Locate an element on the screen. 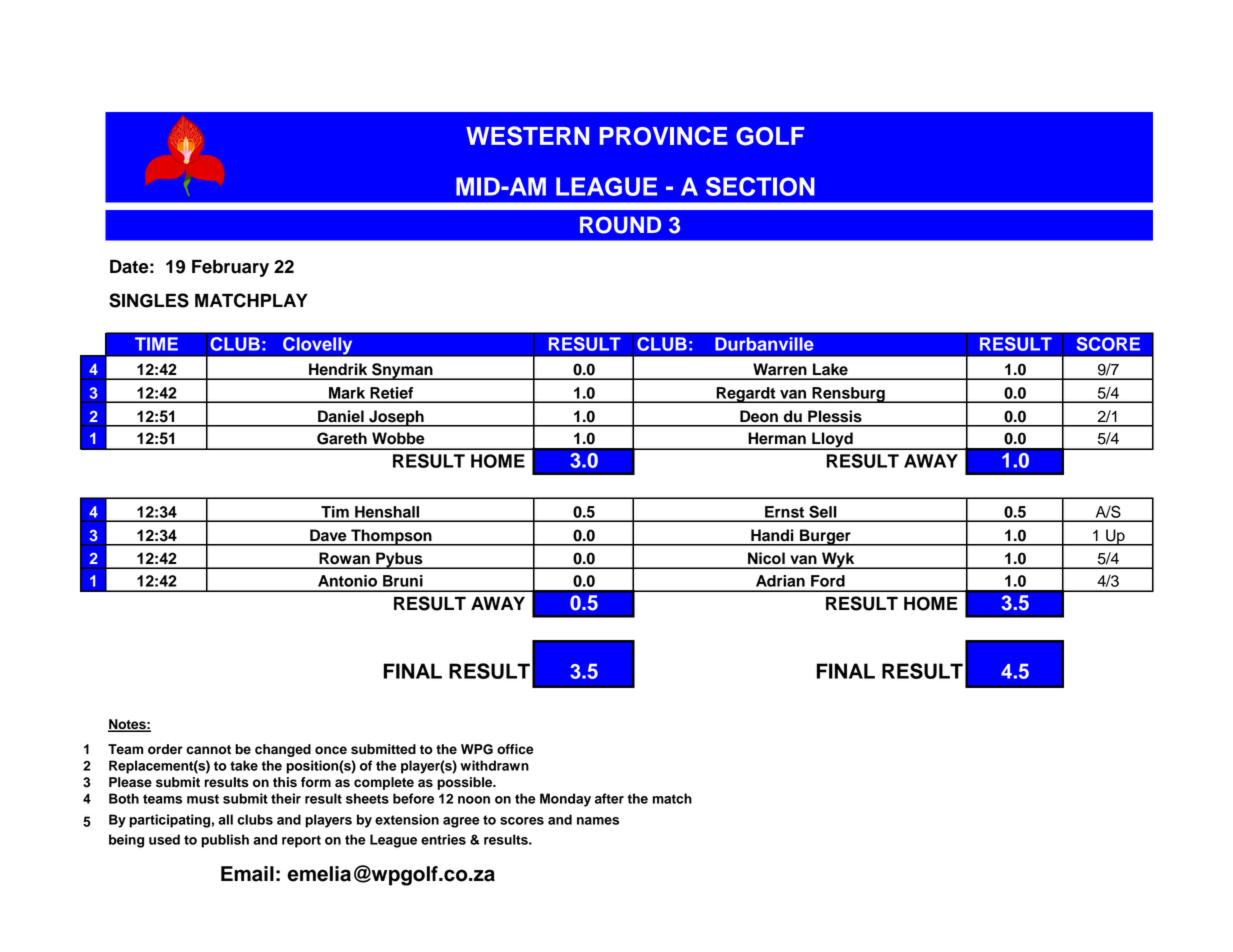 Image resolution: width=1233 pixels, height=952 pixels. February is located at coordinates (230, 268).
